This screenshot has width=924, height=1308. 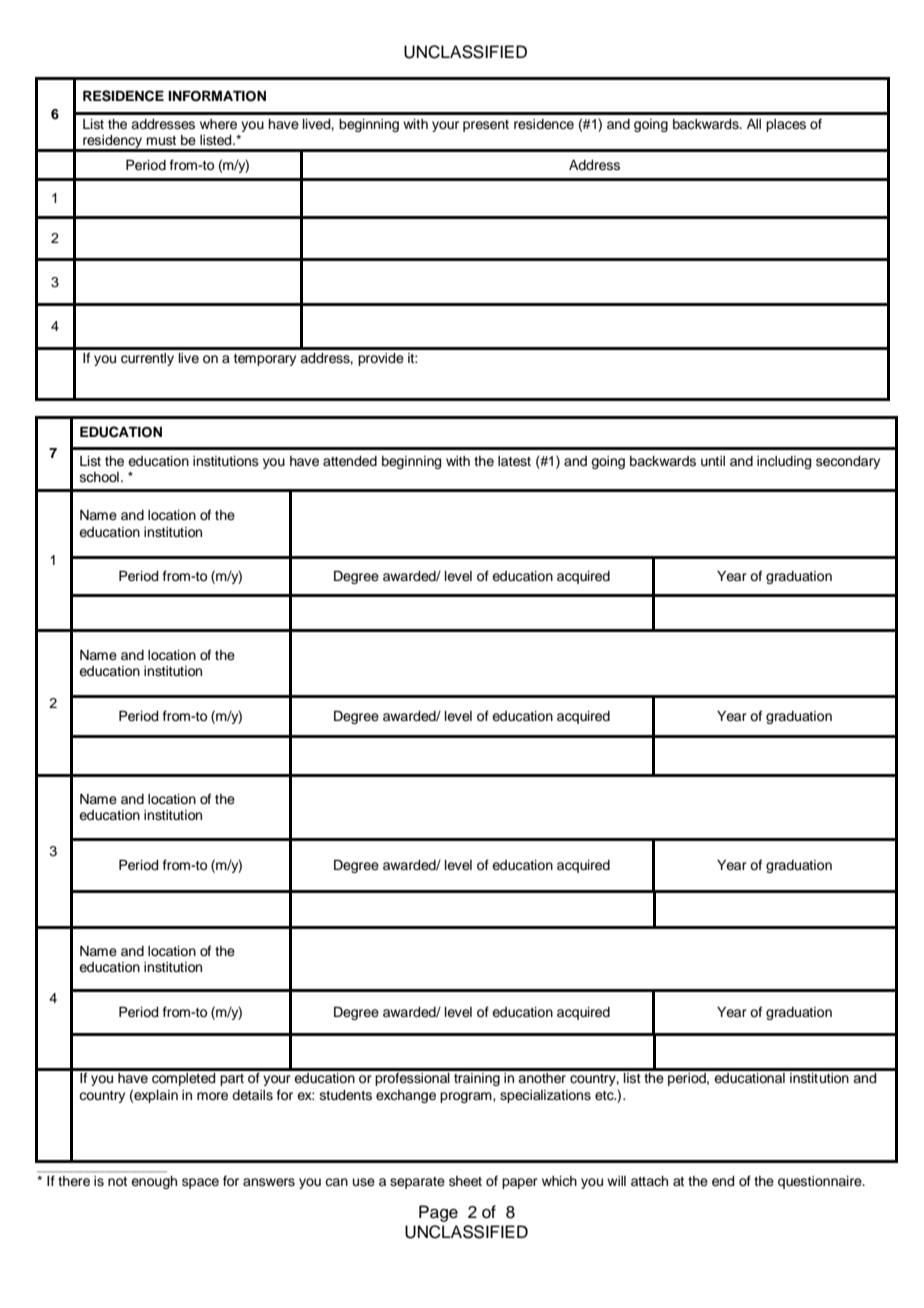 What do you see at coordinates (821, 1182) in the screenshot?
I see `questionnaire` at bounding box center [821, 1182].
